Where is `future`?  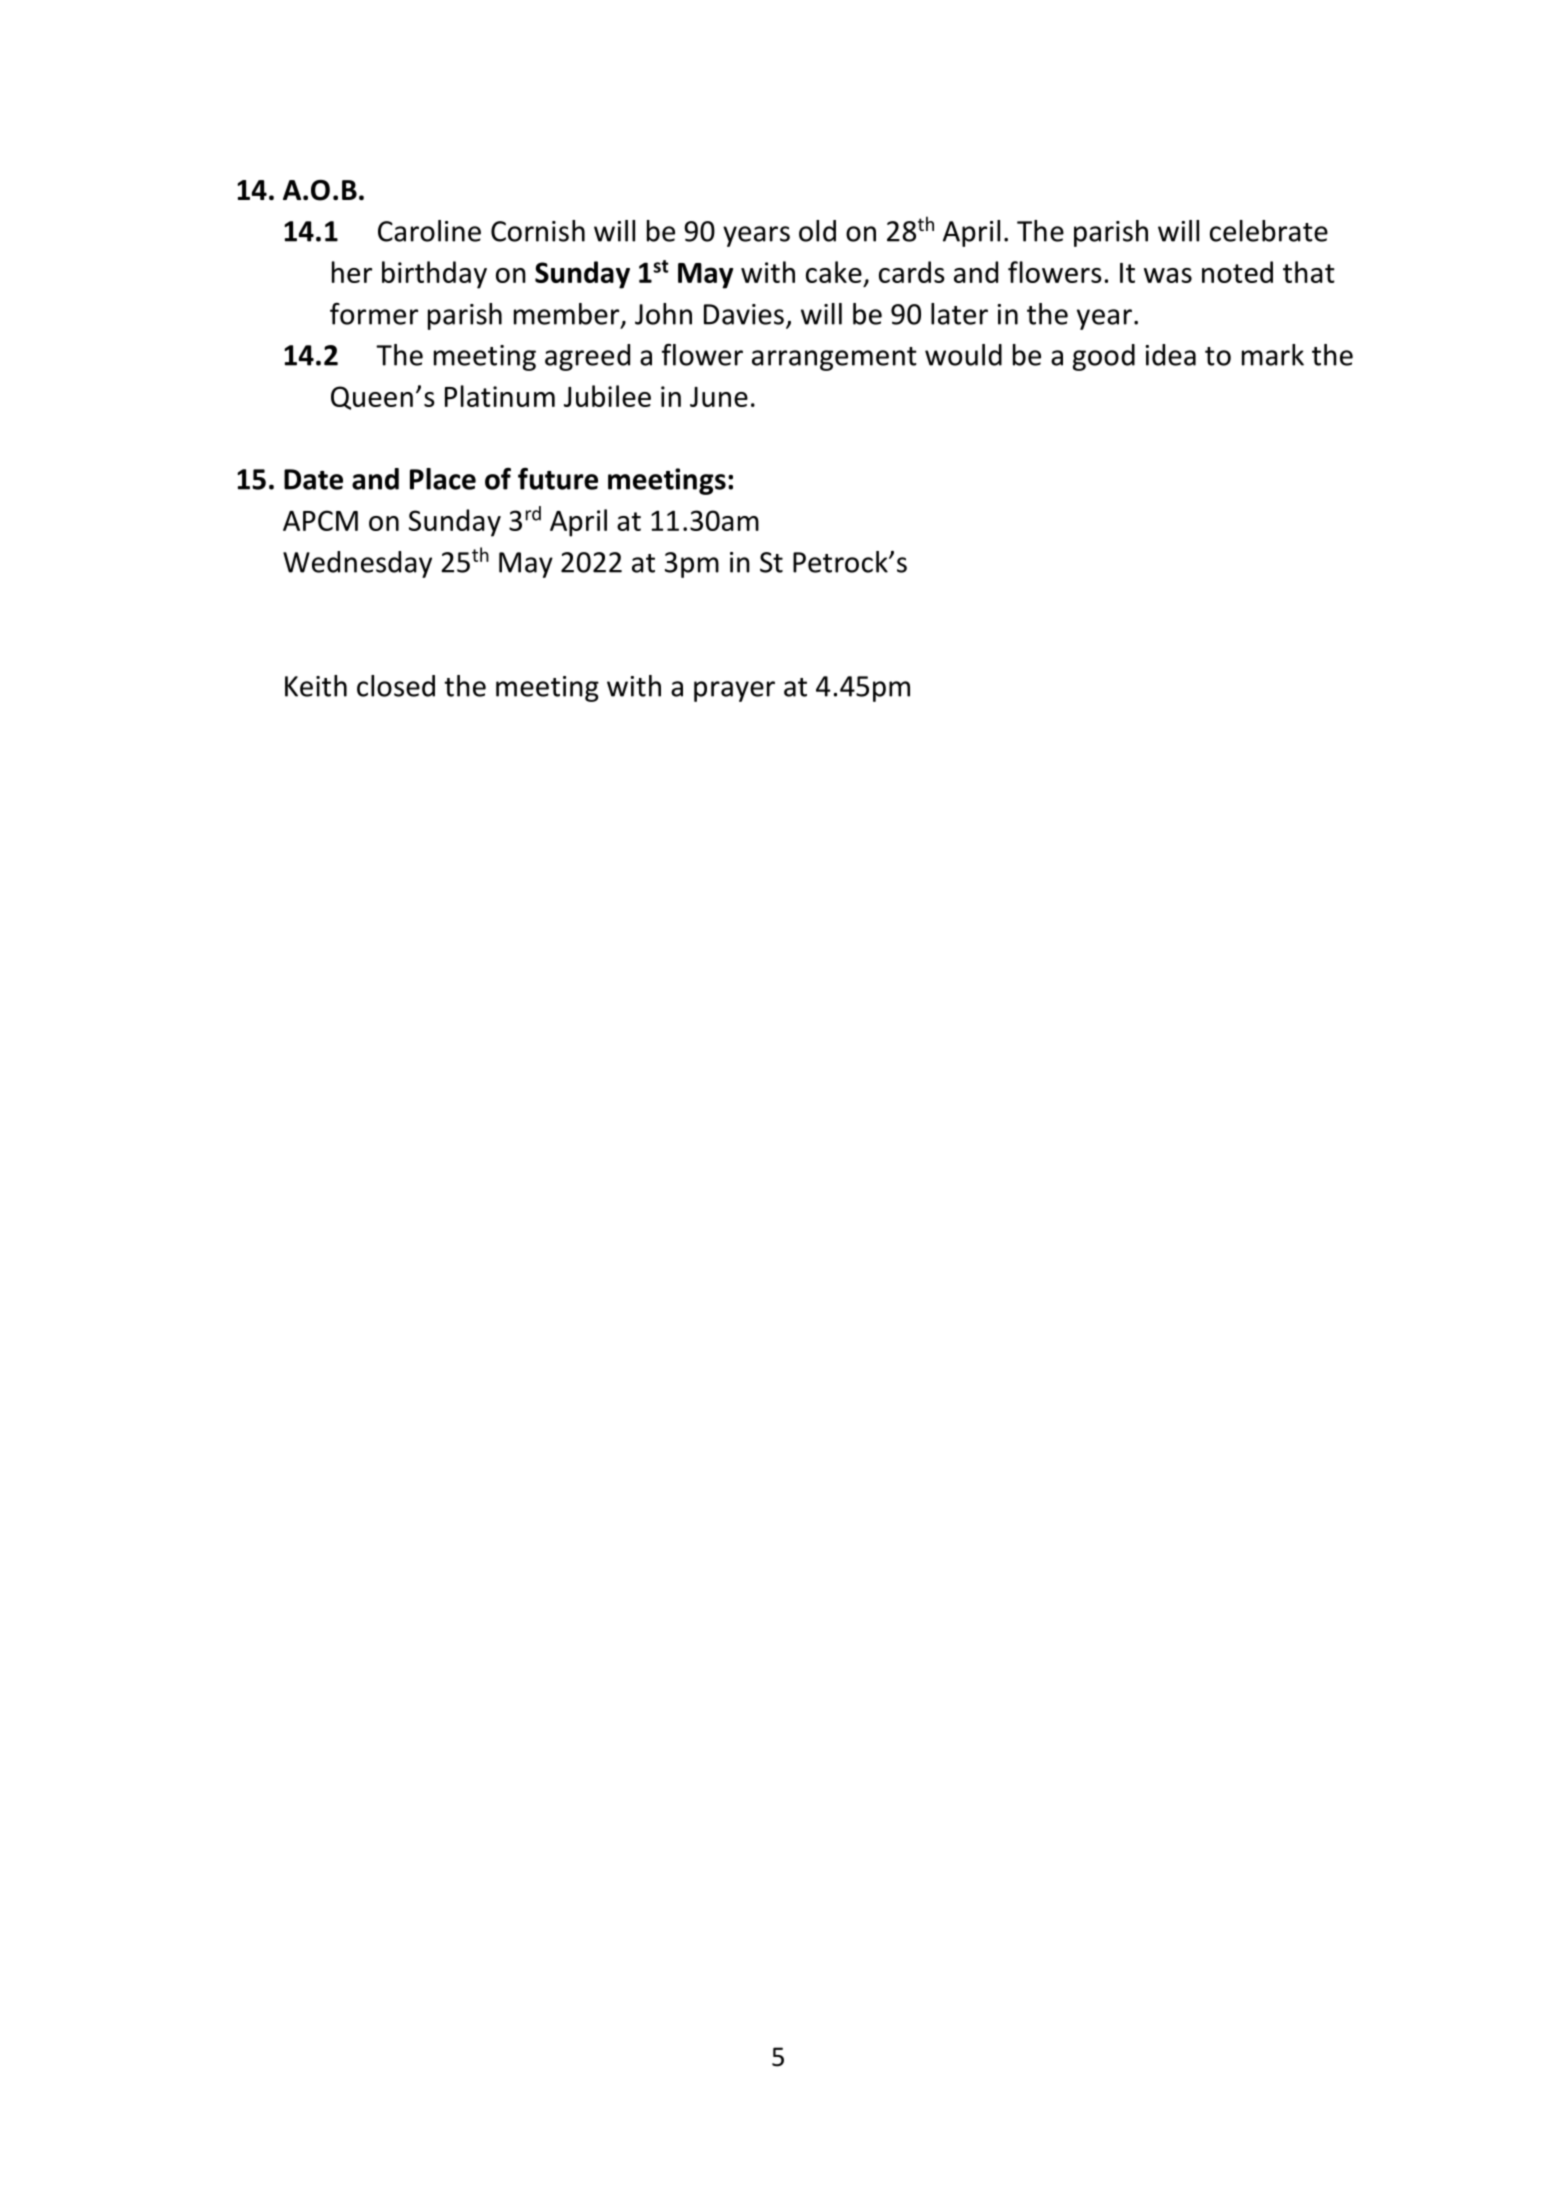
future is located at coordinates (558, 479).
